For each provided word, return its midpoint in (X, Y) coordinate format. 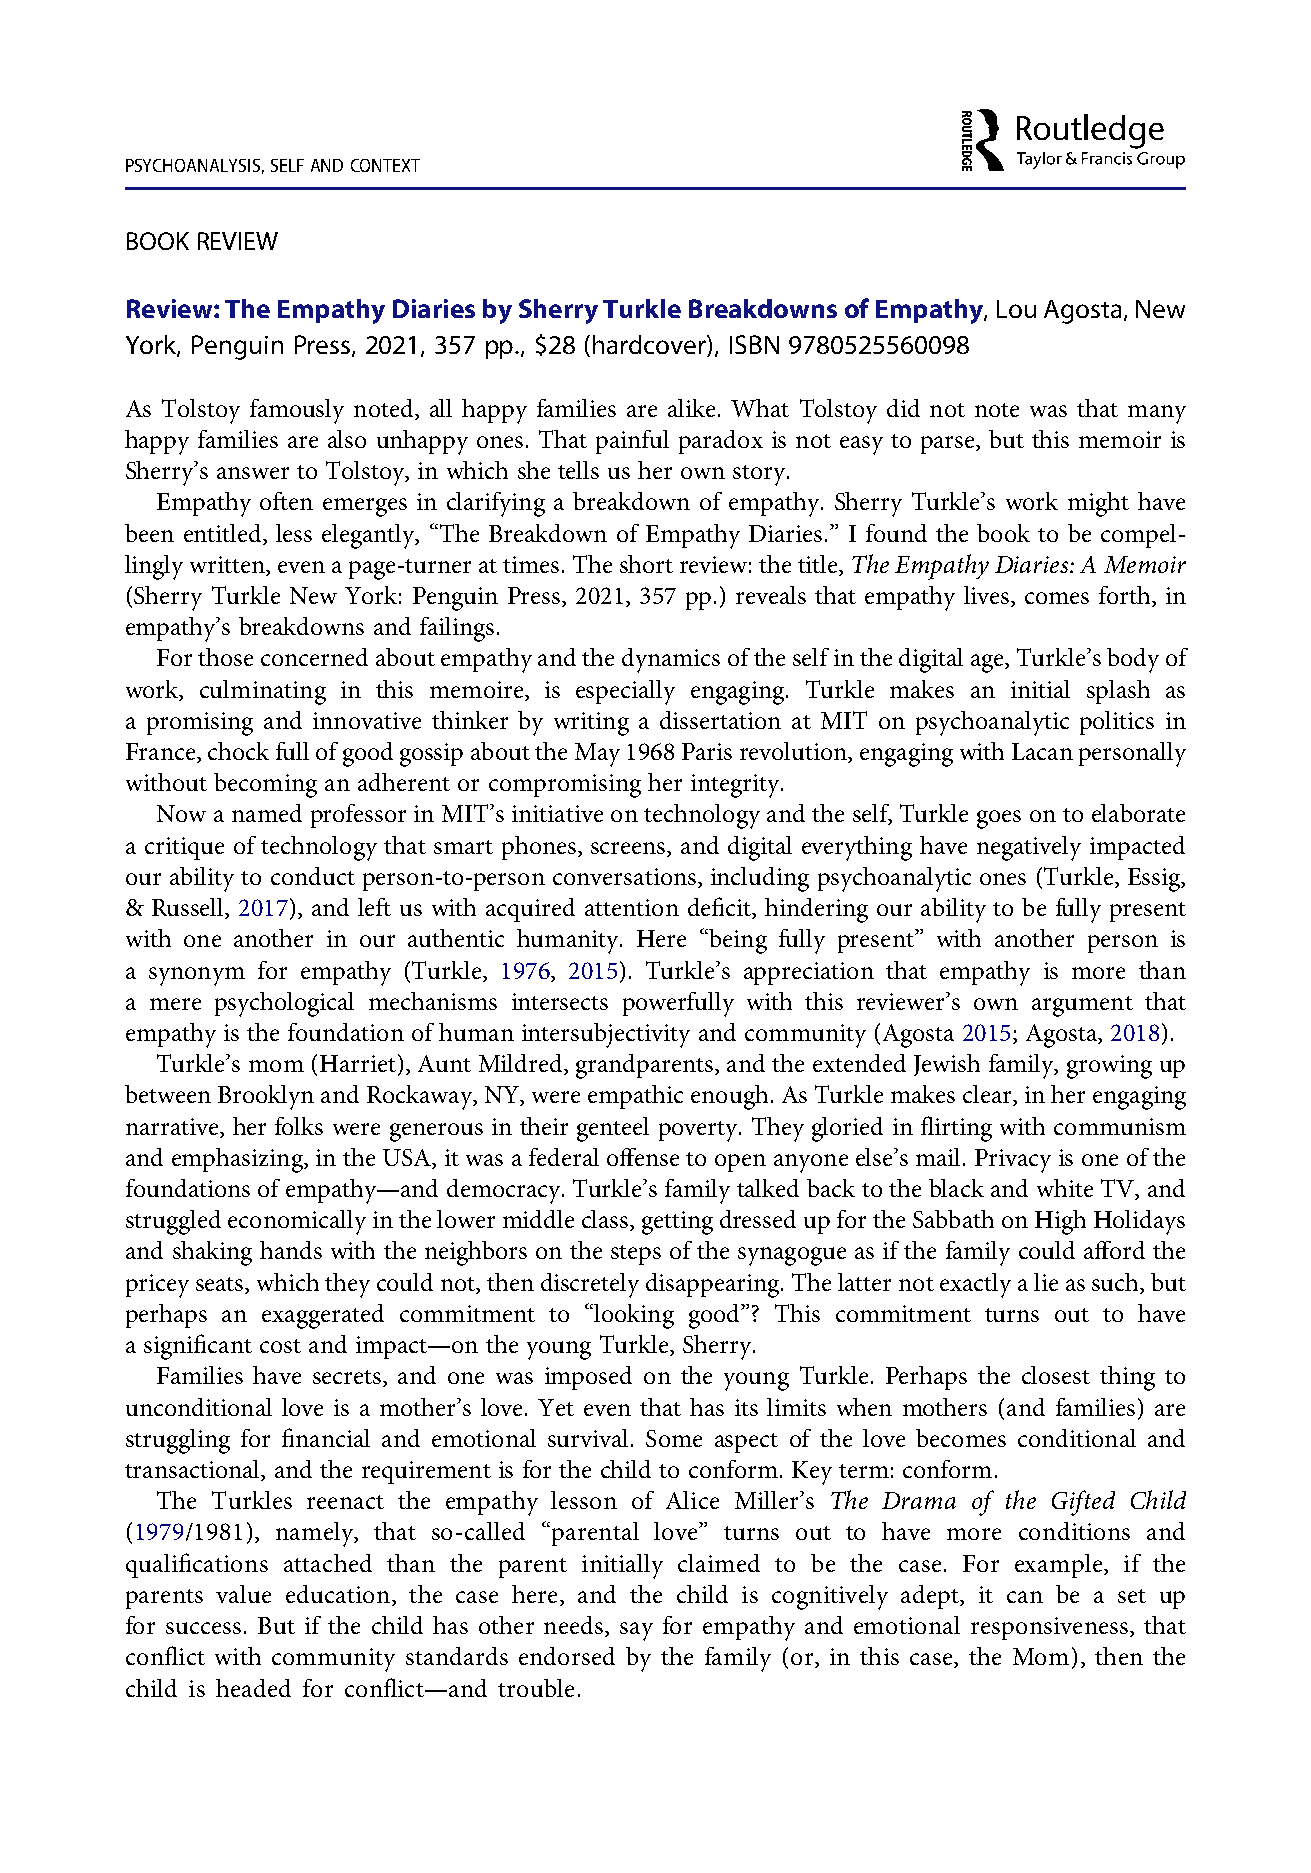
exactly (975, 1285)
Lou (1016, 309)
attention (632, 907)
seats (221, 1284)
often (286, 501)
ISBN (754, 344)
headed (253, 1688)
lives (988, 596)
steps (636, 1255)
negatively (1029, 848)
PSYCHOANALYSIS (193, 165)
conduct (313, 876)
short (646, 564)
